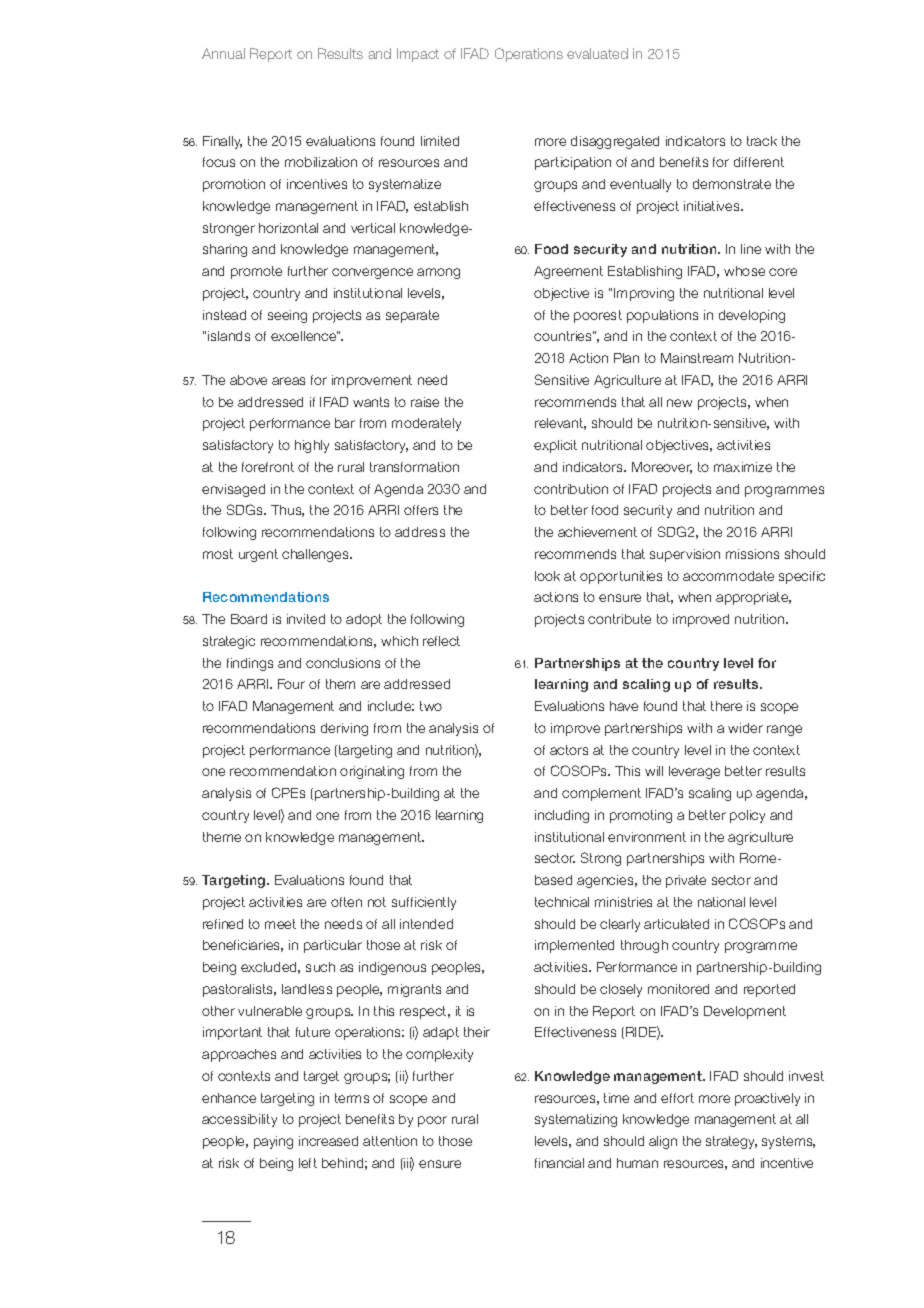  I want to click on evaluated, so click(597, 53).
